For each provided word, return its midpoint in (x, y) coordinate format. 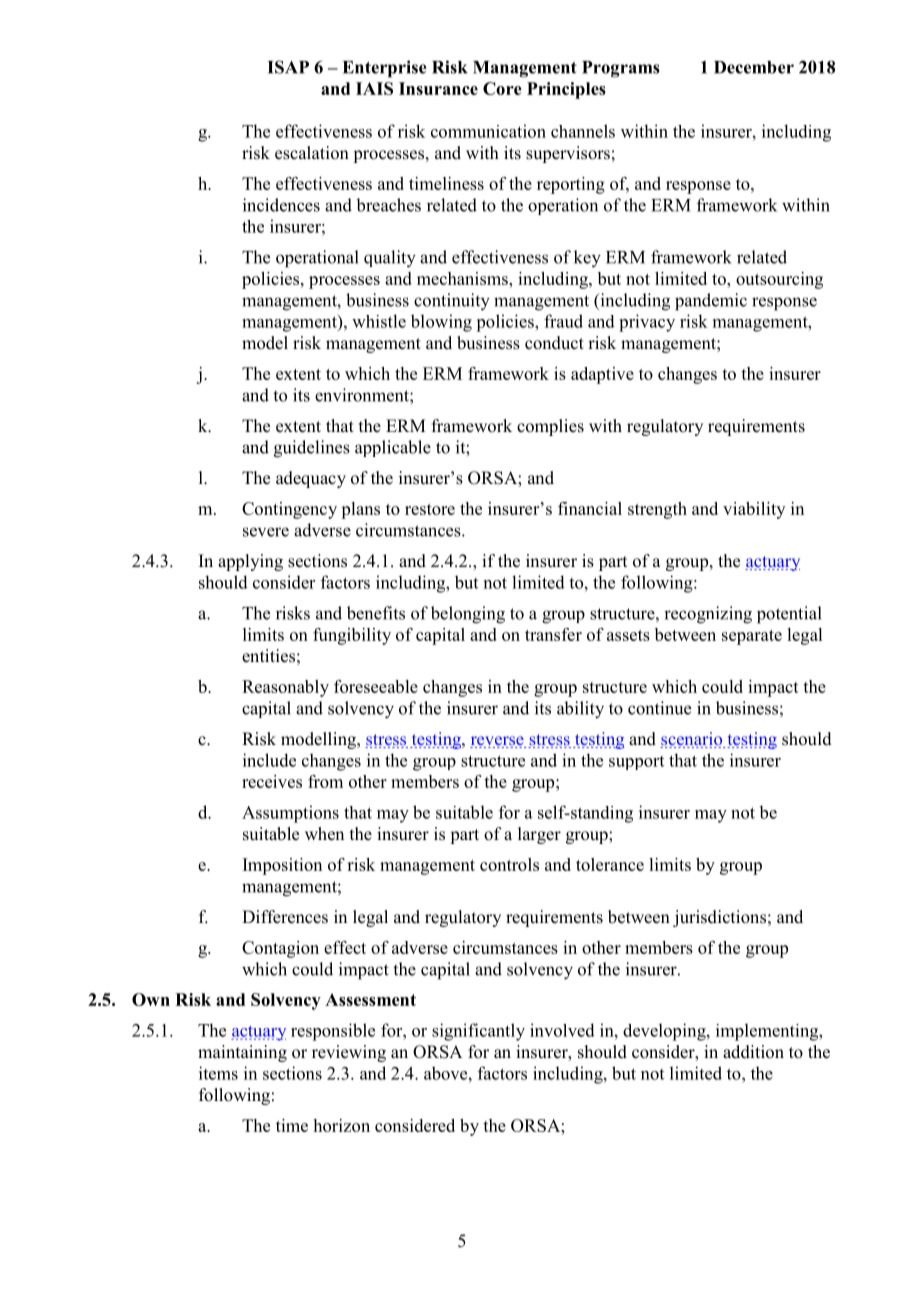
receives (272, 781)
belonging (468, 615)
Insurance (438, 88)
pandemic (711, 302)
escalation (312, 153)
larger (539, 835)
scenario (692, 740)
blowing (441, 323)
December (754, 67)
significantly (478, 1032)
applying (250, 562)
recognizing (708, 615)
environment (363, 395)
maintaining (242, 1053)
